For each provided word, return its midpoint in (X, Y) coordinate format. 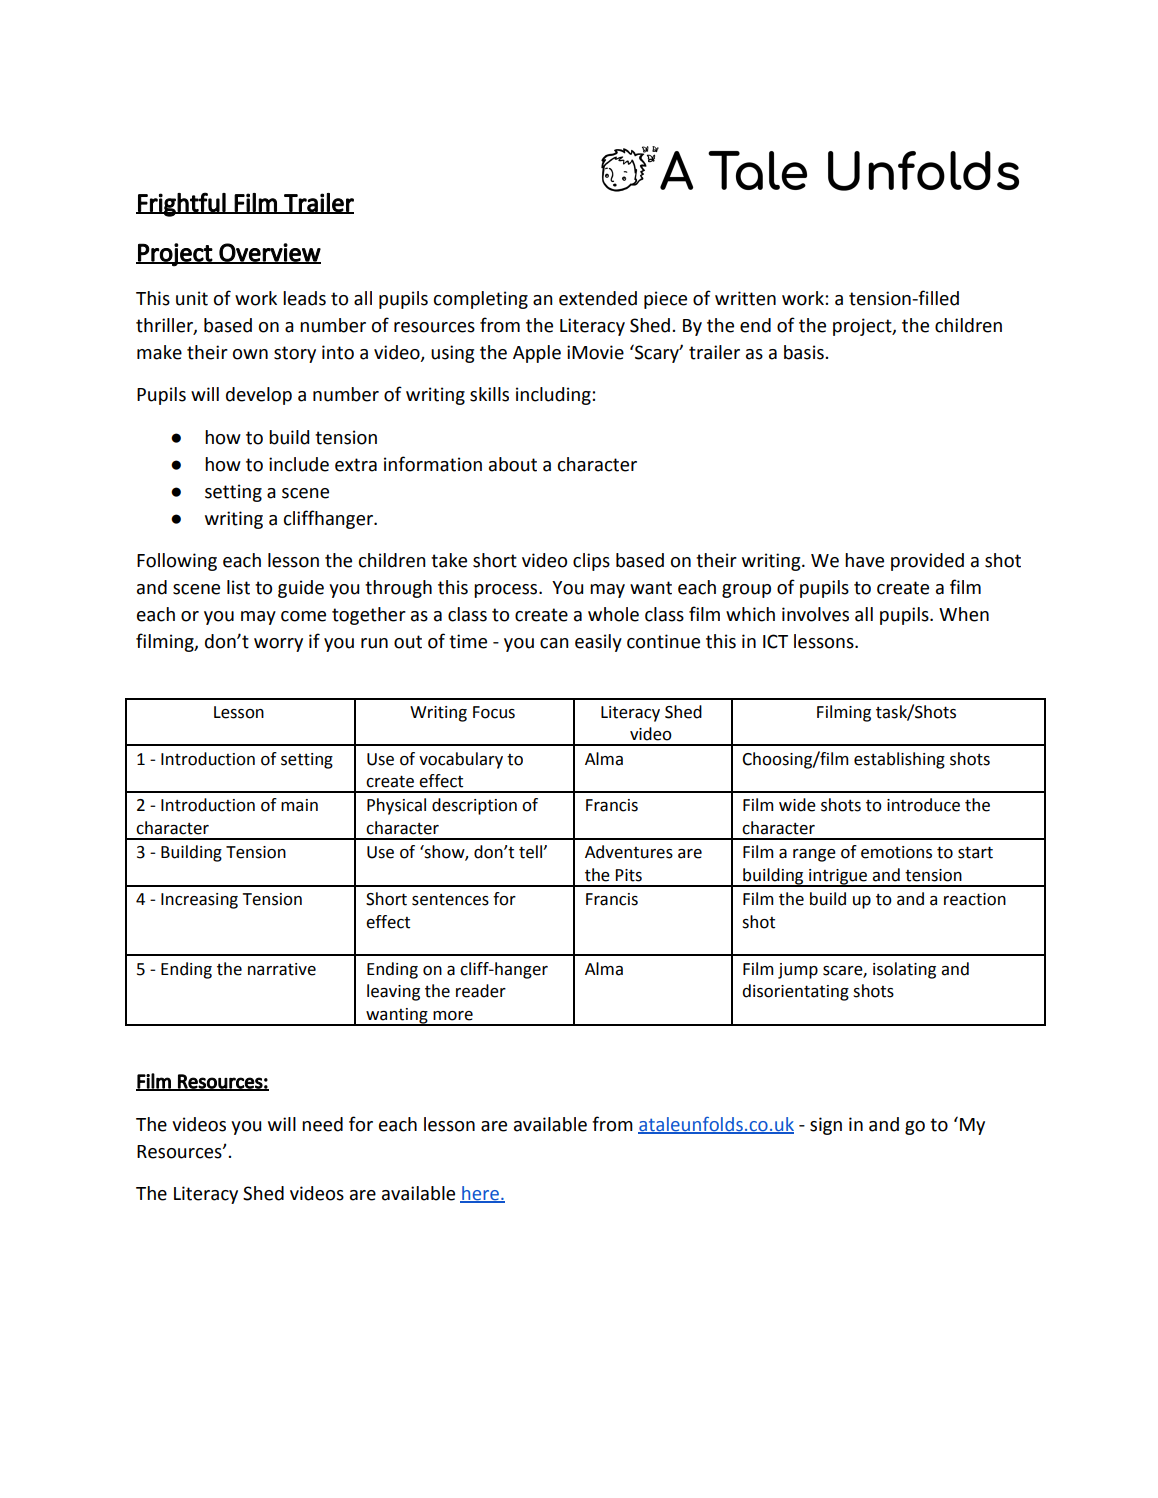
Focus (494, 712)
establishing (899, 760)
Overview (269, 253)
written (745, 298)
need (322, 1124)
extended (598, 298)
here (480, 1194)
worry (278, 645)
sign (826, 1126)
